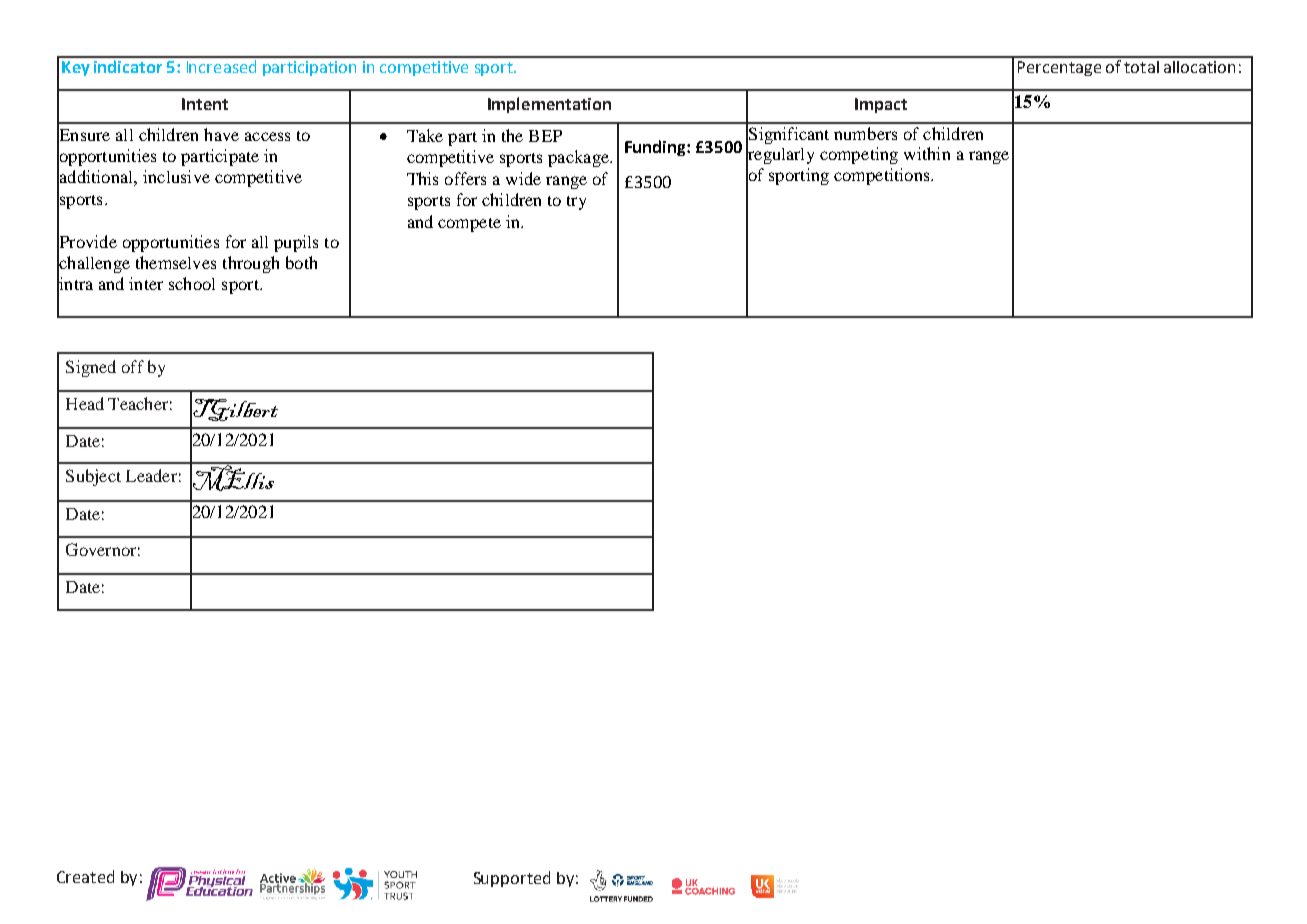 Image resolution: width=1307 pixels, height=924 pixels. I want to click on Signed, so click(91, 368).
